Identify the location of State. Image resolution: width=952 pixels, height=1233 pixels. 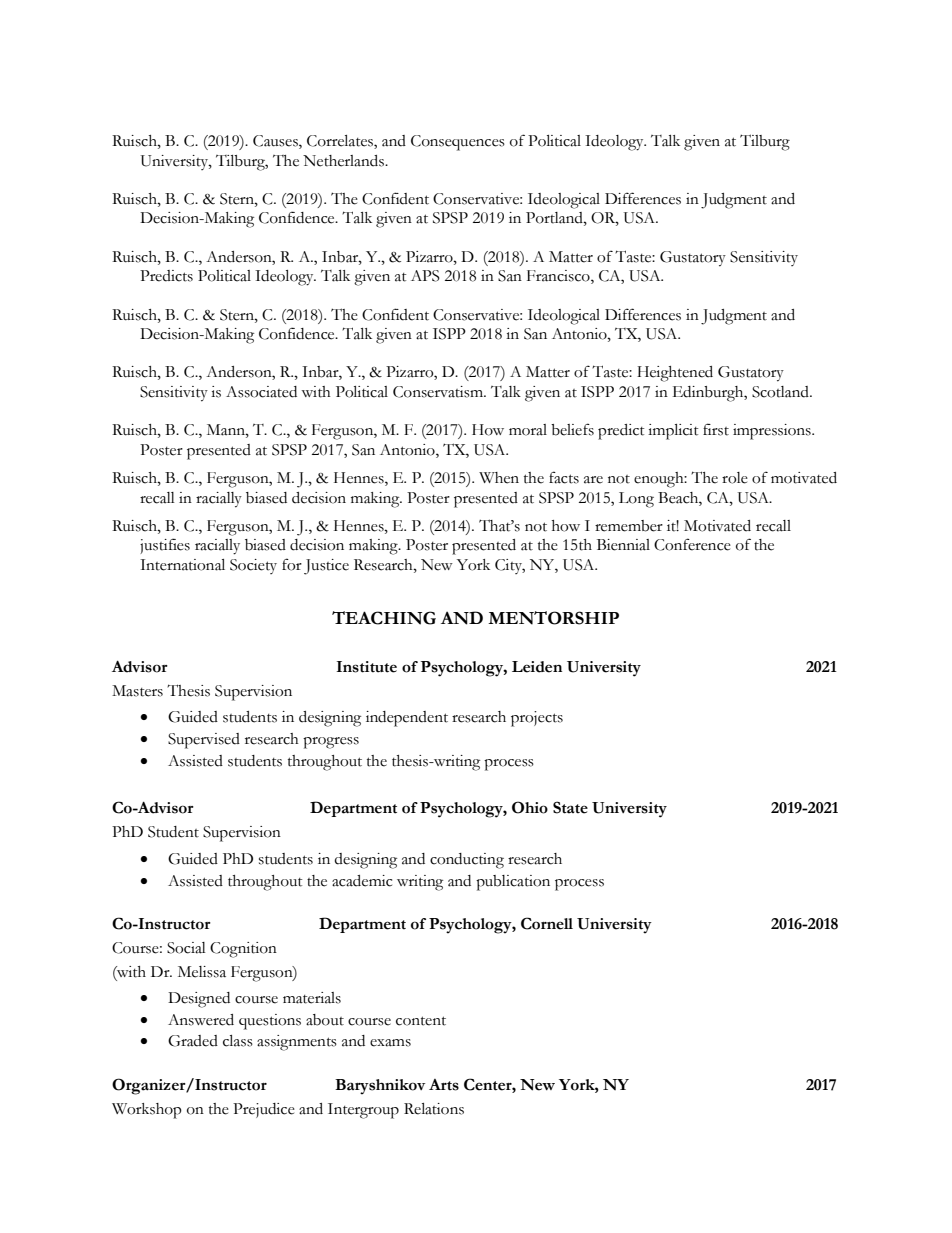
(570, 807).
